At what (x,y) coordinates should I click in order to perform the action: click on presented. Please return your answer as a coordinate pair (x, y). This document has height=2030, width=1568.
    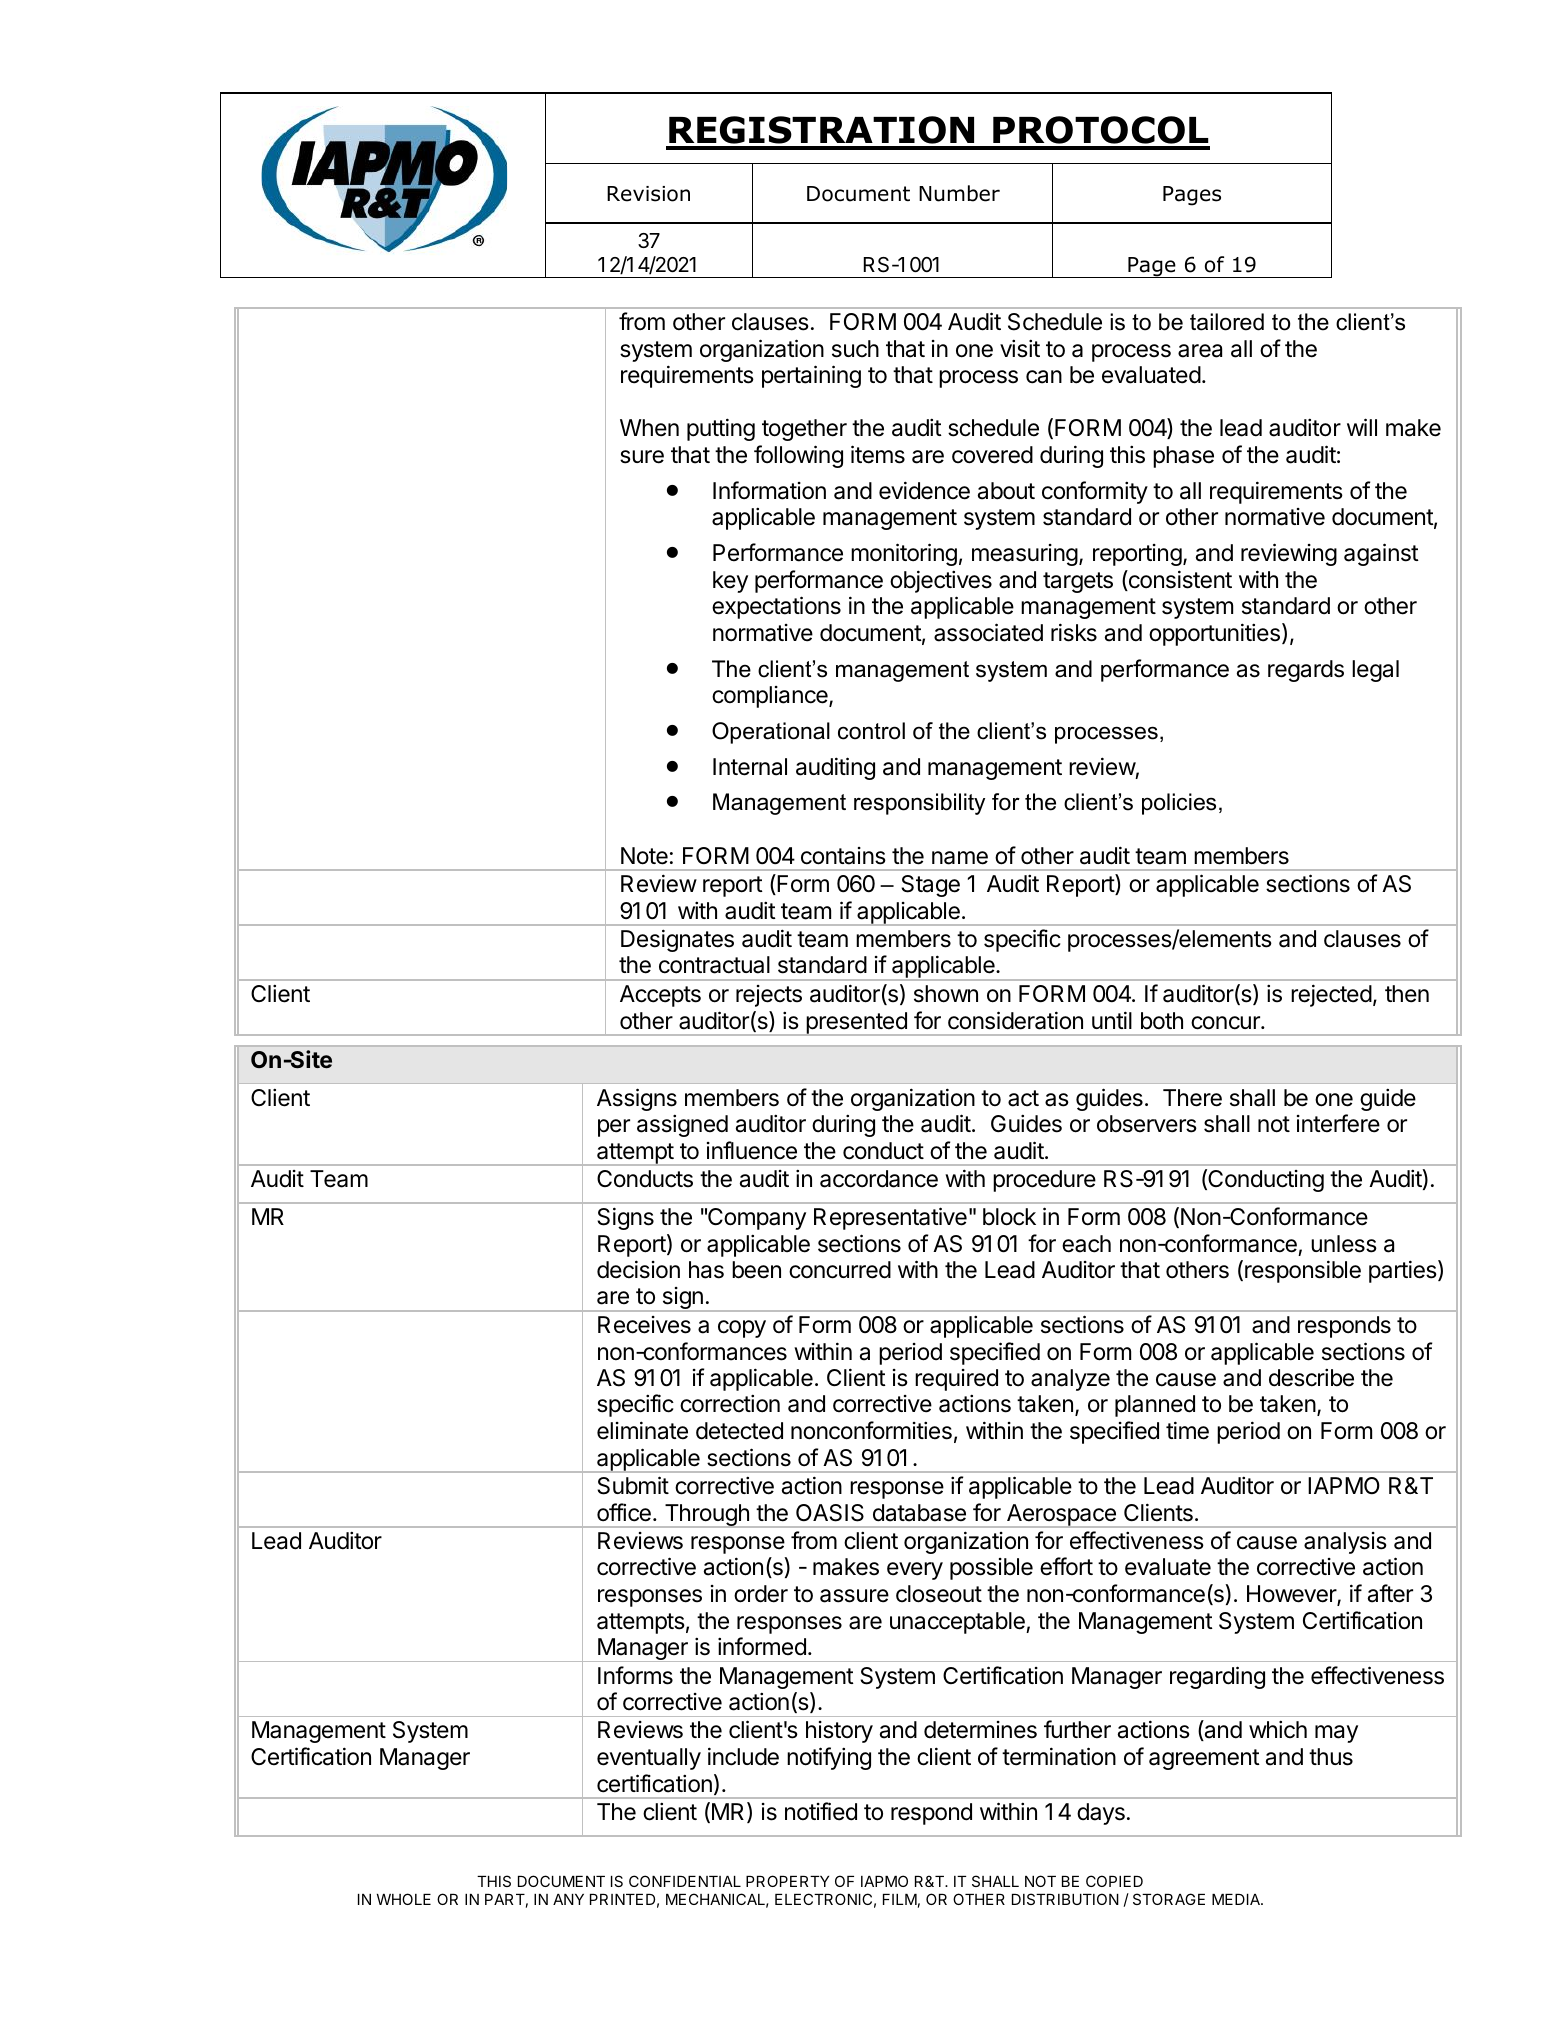
    Looking at the image, I should click on (856, 1024).
